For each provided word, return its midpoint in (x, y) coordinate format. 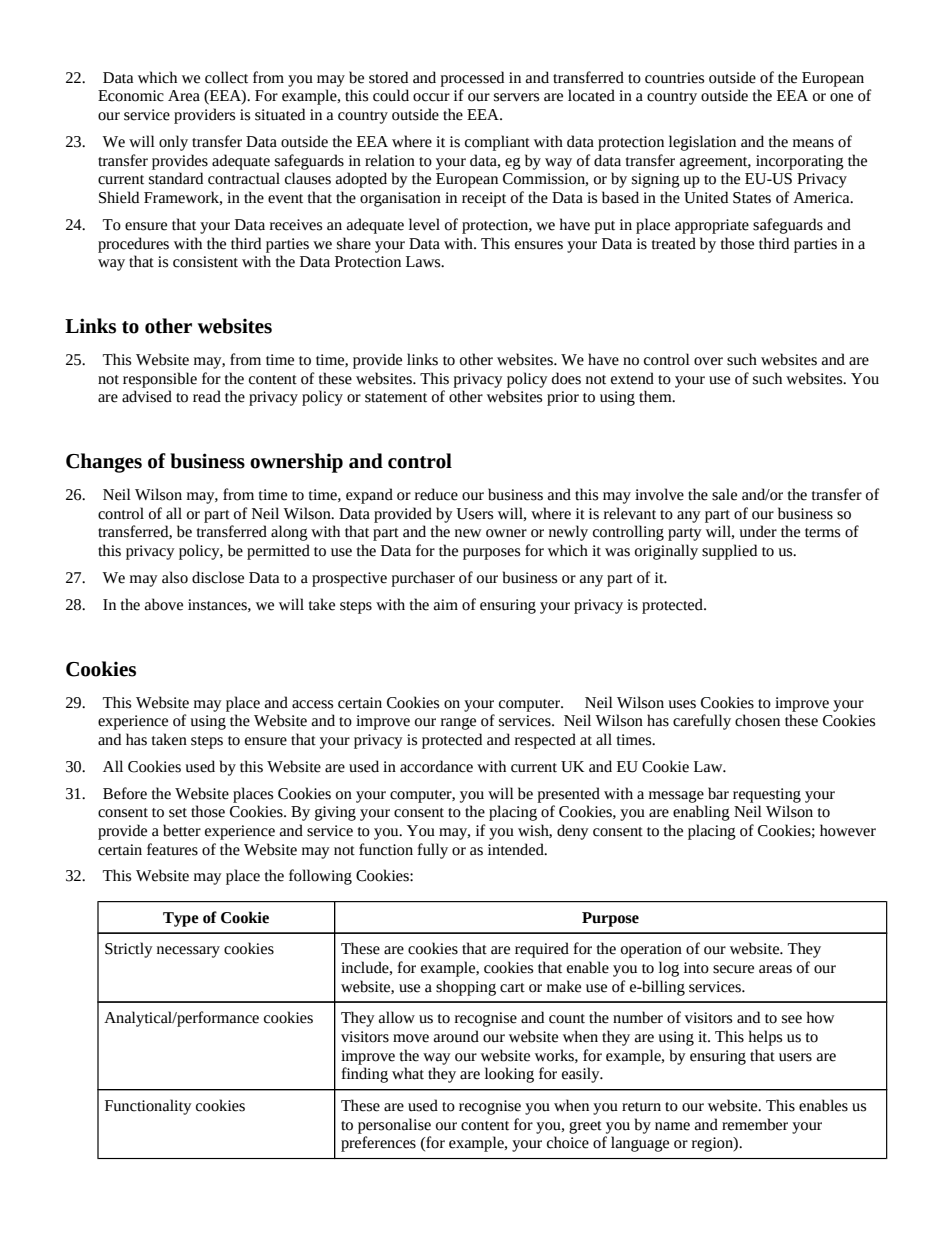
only (173, 143)
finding (365, 1075)
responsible (160, 380)
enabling (701, 813)
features (172, 849)
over (708, 361)
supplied (729, 552)
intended (517, 849)
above (164, 604)
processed (472, 79)
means (813, 143)
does (566, 378)
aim (446, 605)
